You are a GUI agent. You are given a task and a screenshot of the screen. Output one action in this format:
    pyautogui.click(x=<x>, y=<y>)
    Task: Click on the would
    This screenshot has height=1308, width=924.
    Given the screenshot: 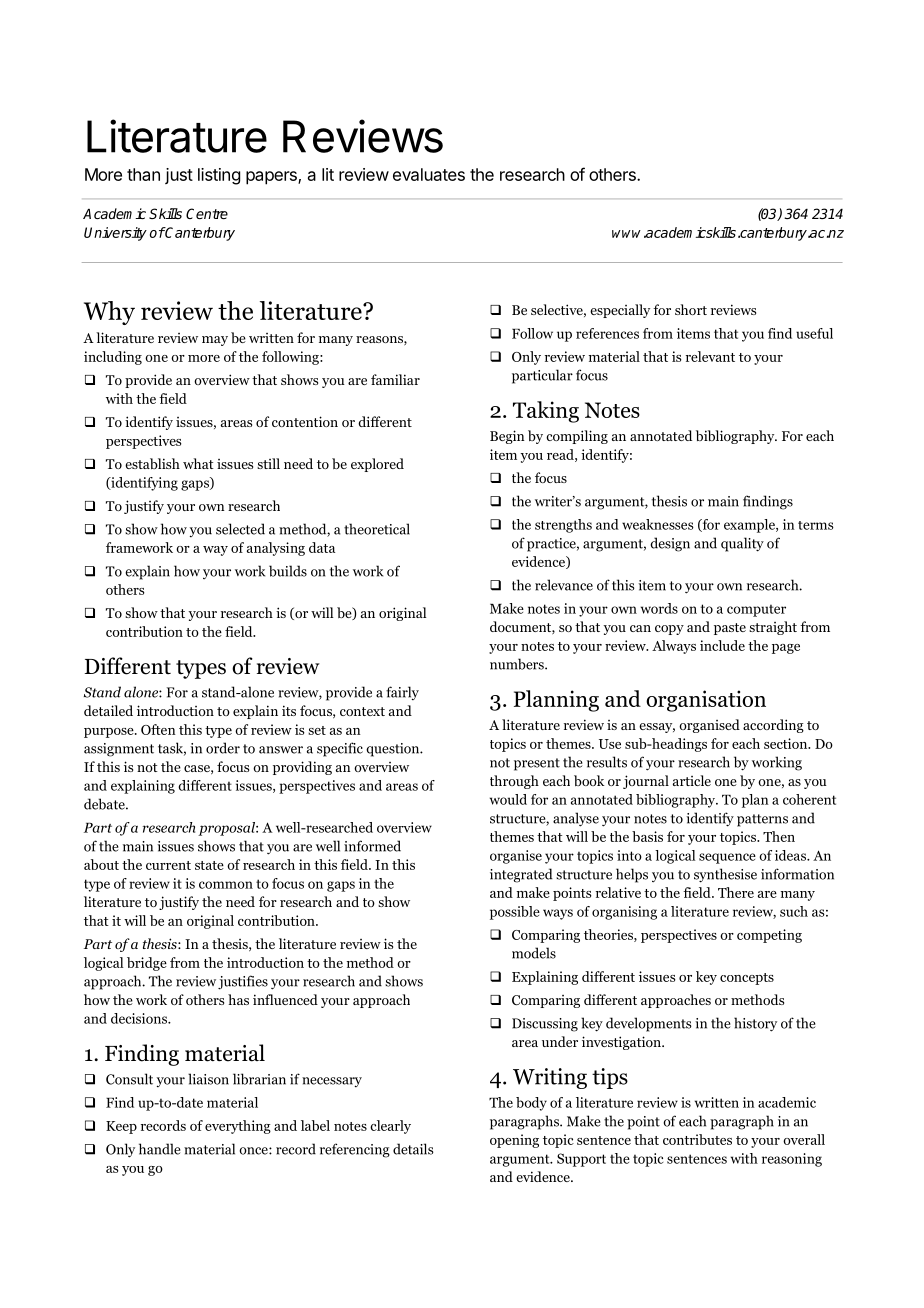 What is the action you would take?
    pyautogui.click(x=508, y=799)
